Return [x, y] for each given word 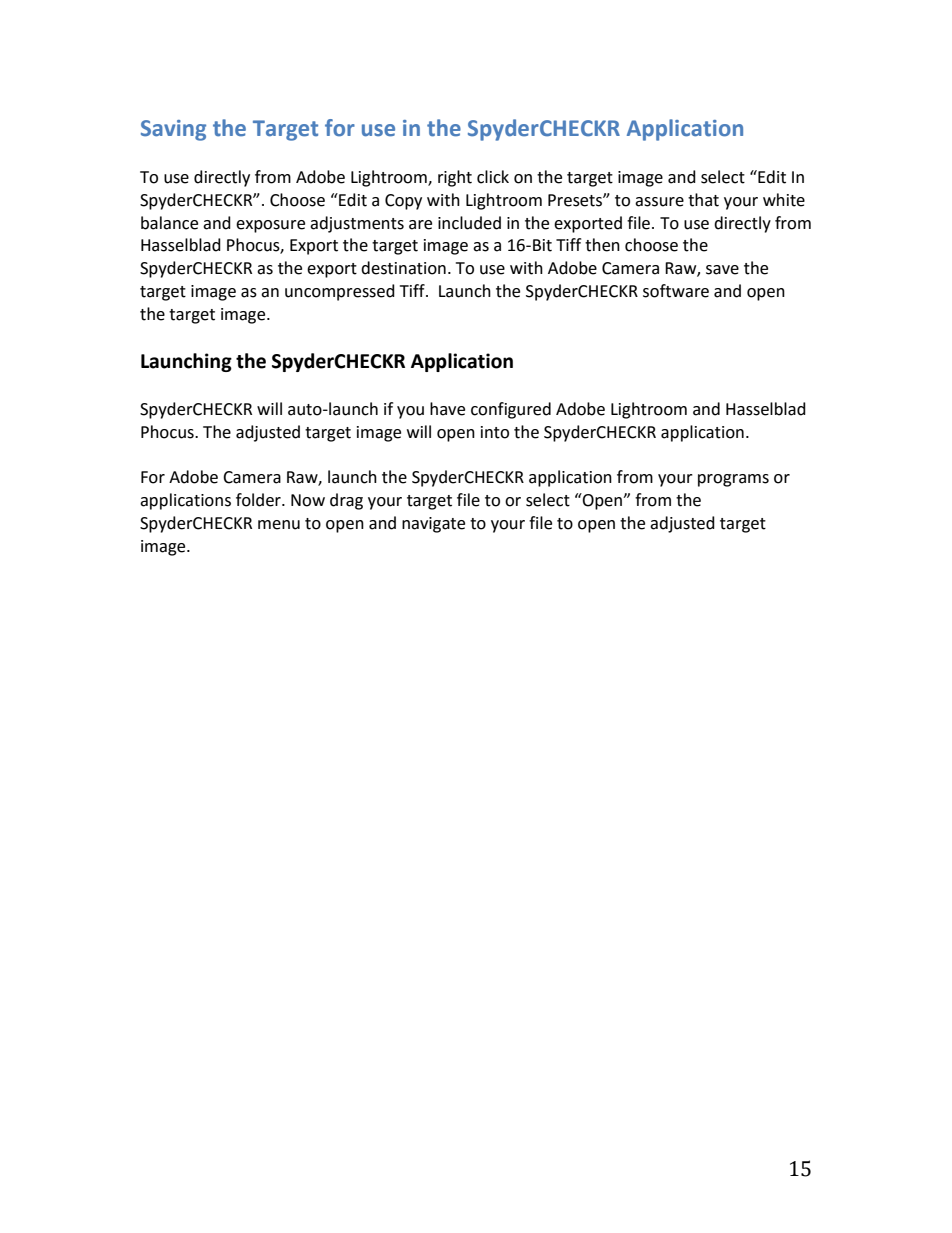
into [495, 432]
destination [403, 268]
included [469, 223]
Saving [173, 130]
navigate [433, 525]
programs [733, 480]
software [676, 291]
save [722, 270]
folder [259, 500]
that [703, 200]
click [493, 177]
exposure [270, 226]
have [447, 409]
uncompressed [340, 292]
